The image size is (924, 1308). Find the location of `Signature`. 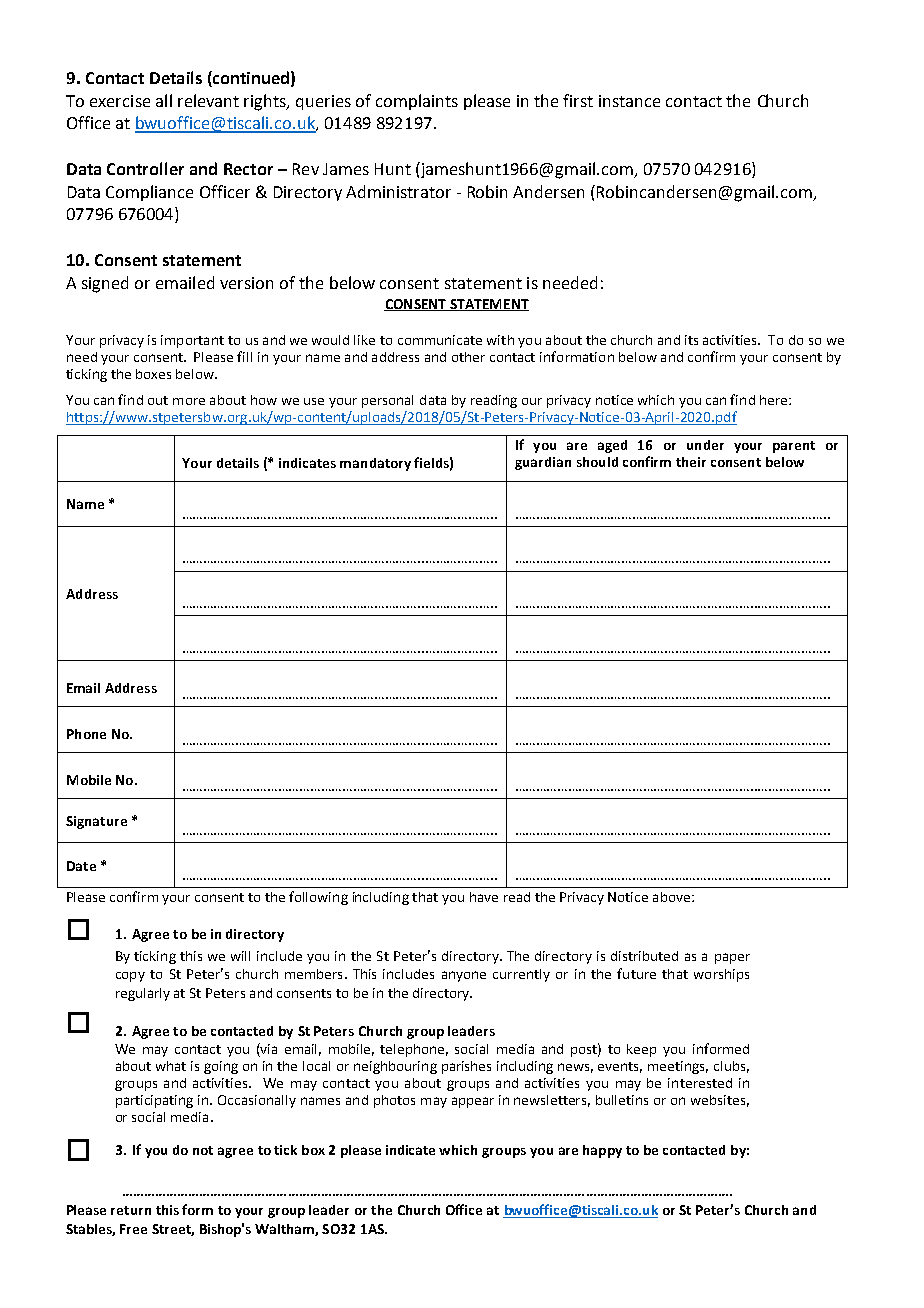

Signature is located at coordinates (96, 822).
